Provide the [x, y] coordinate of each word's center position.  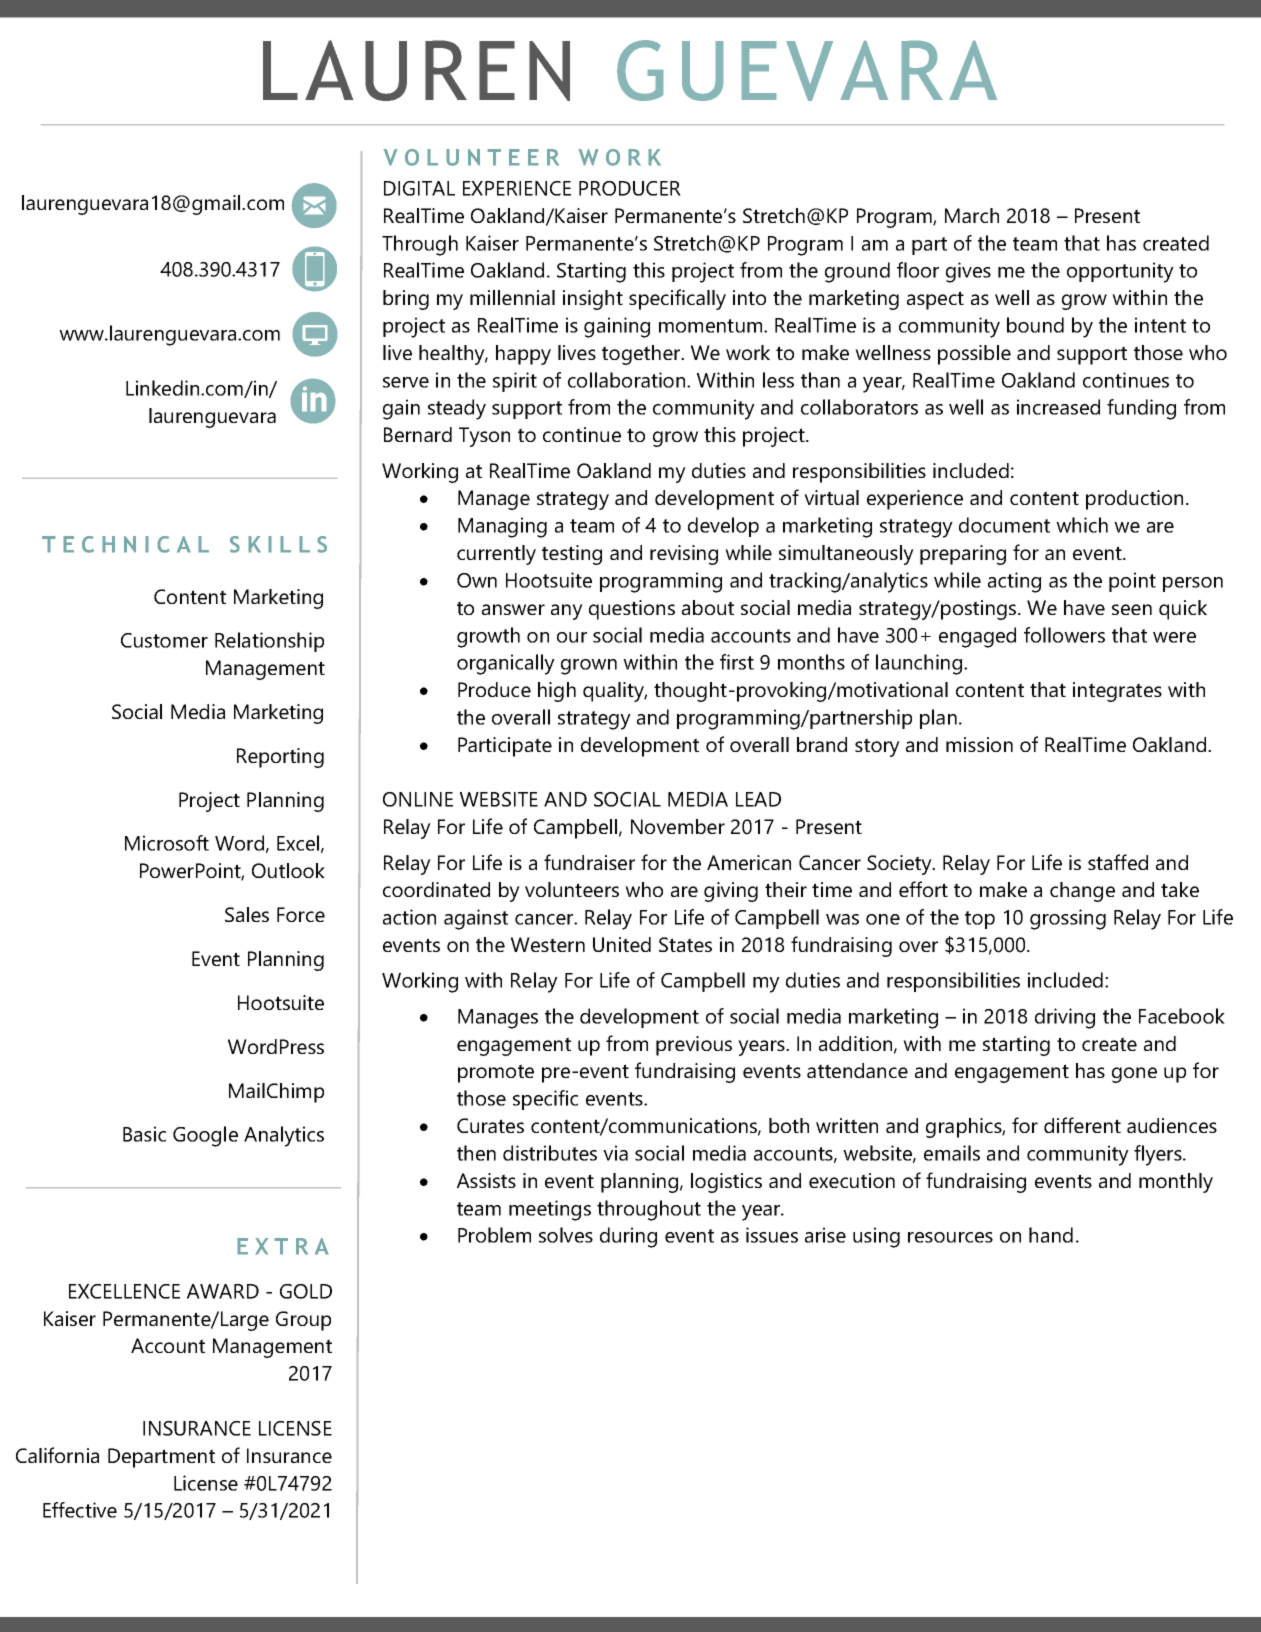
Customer [164, 640]
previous [694, 1046]
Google [205, 1136]
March [972, 215]
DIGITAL [419, 188]
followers [1064, 635]
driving [1065, 1018]
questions [632, 610]
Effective [80, 1510]
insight [593, 300]
